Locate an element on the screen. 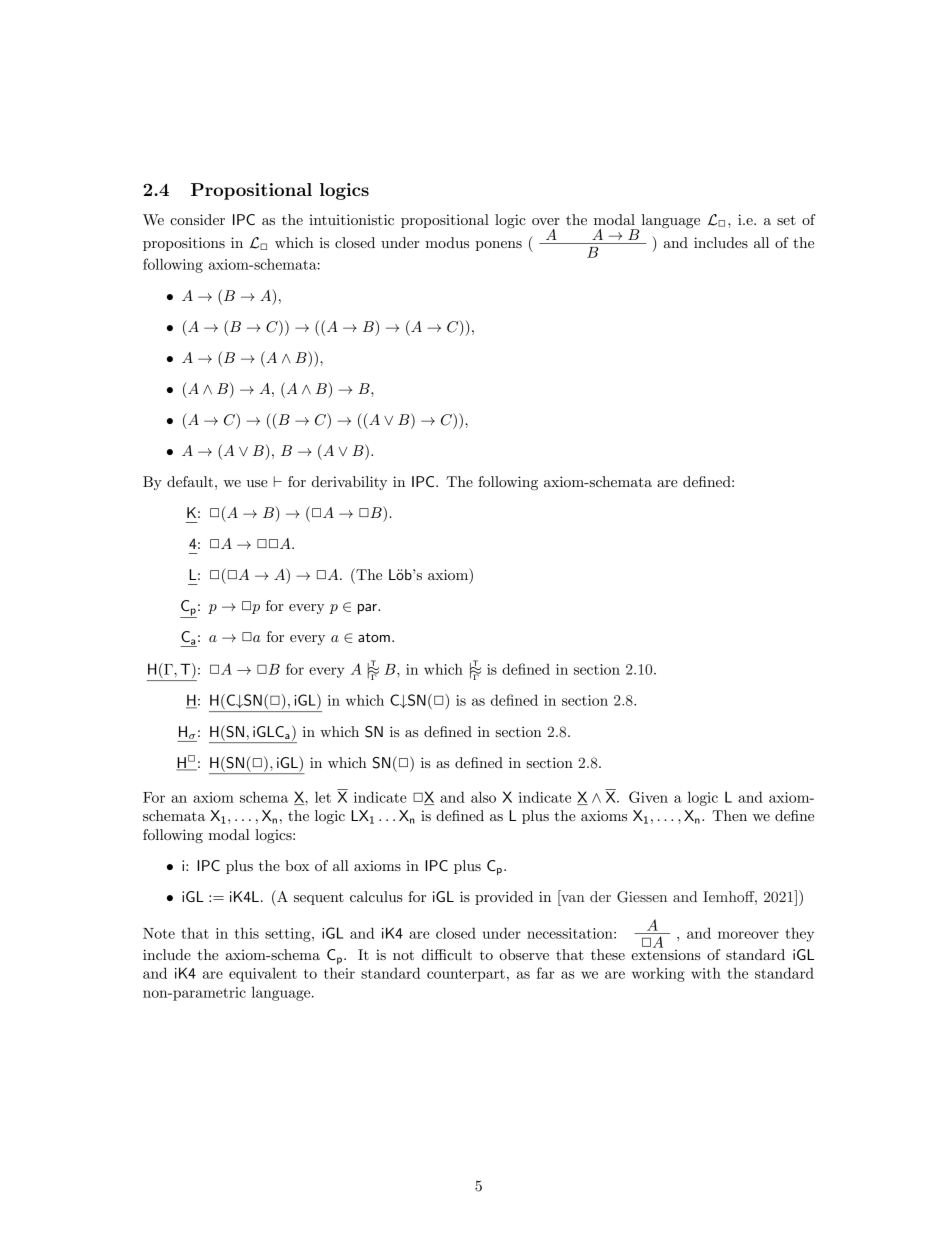 The image size is (952, 1233). atom is located at coordinates (374, 637).
